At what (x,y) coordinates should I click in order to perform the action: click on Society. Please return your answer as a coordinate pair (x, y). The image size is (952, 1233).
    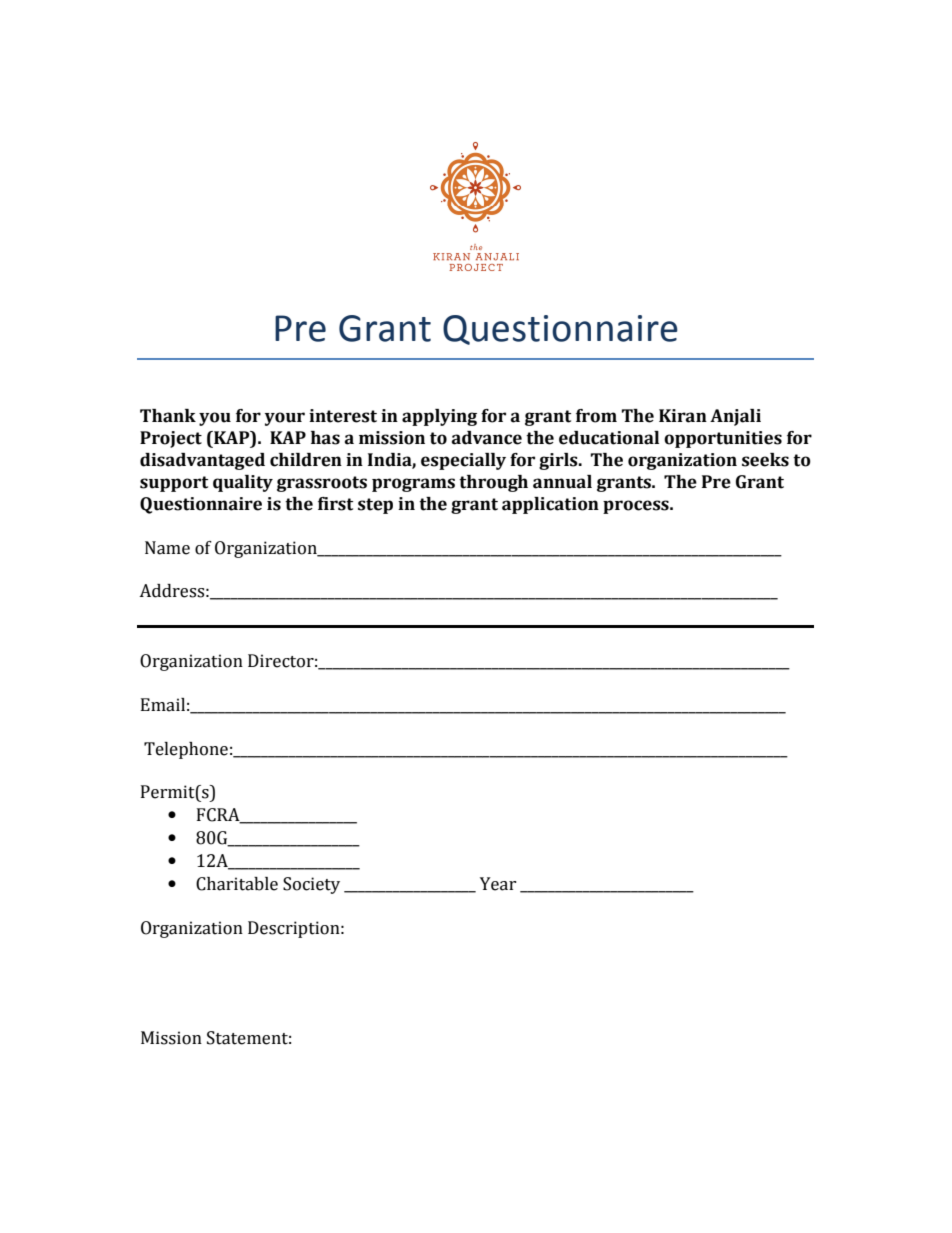
    Looking at the image, I should click on (311, 885).
